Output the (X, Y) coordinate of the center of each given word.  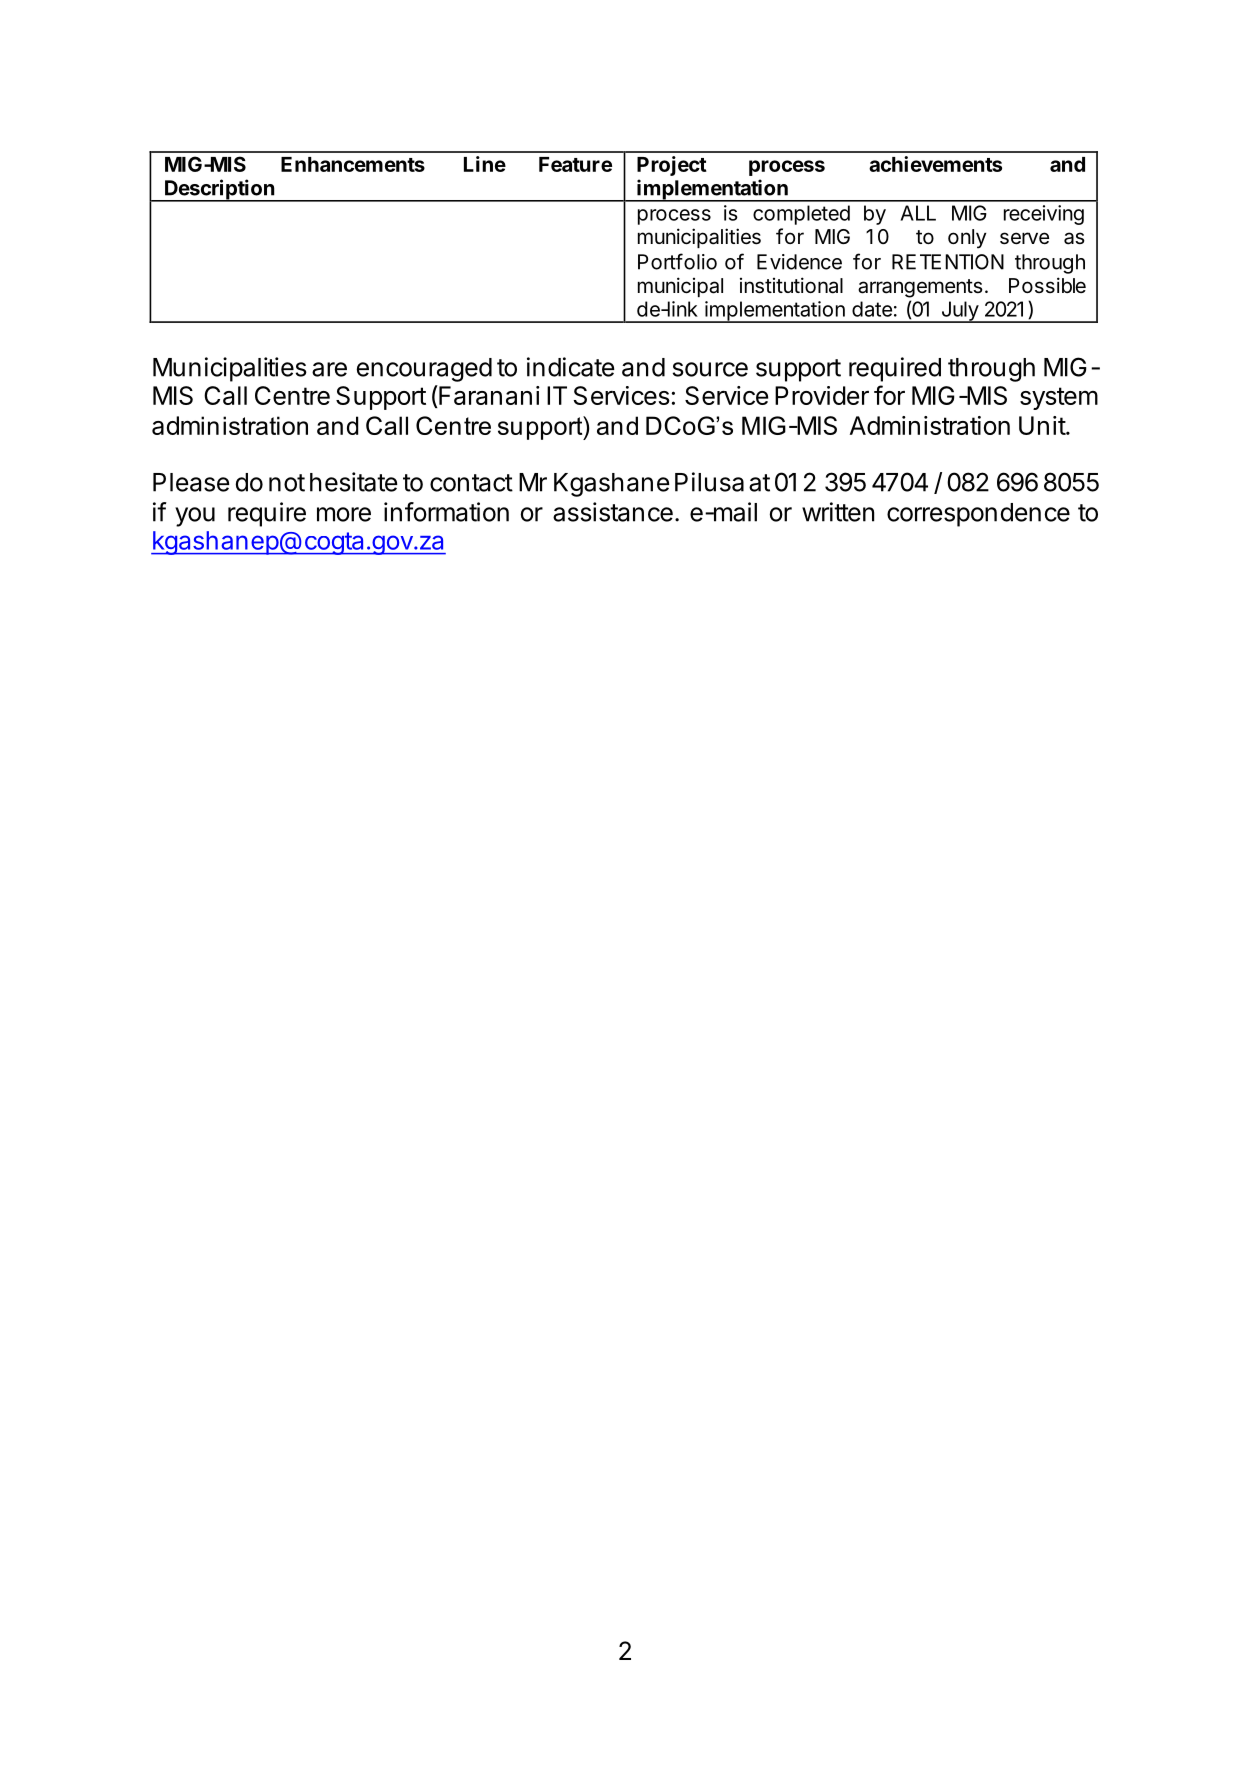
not (287, 483)
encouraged (424, 370)
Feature (575, 164)
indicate (571, 367)
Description (219, 190)
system (1059, 398)
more (344, 514)
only (967, 239)
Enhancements (353, 164)
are (329, 369)
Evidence (799, 262)
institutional (791, 285)
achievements (935, 164)
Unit (1043, 425)
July (959, 312)
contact (471, 483)
